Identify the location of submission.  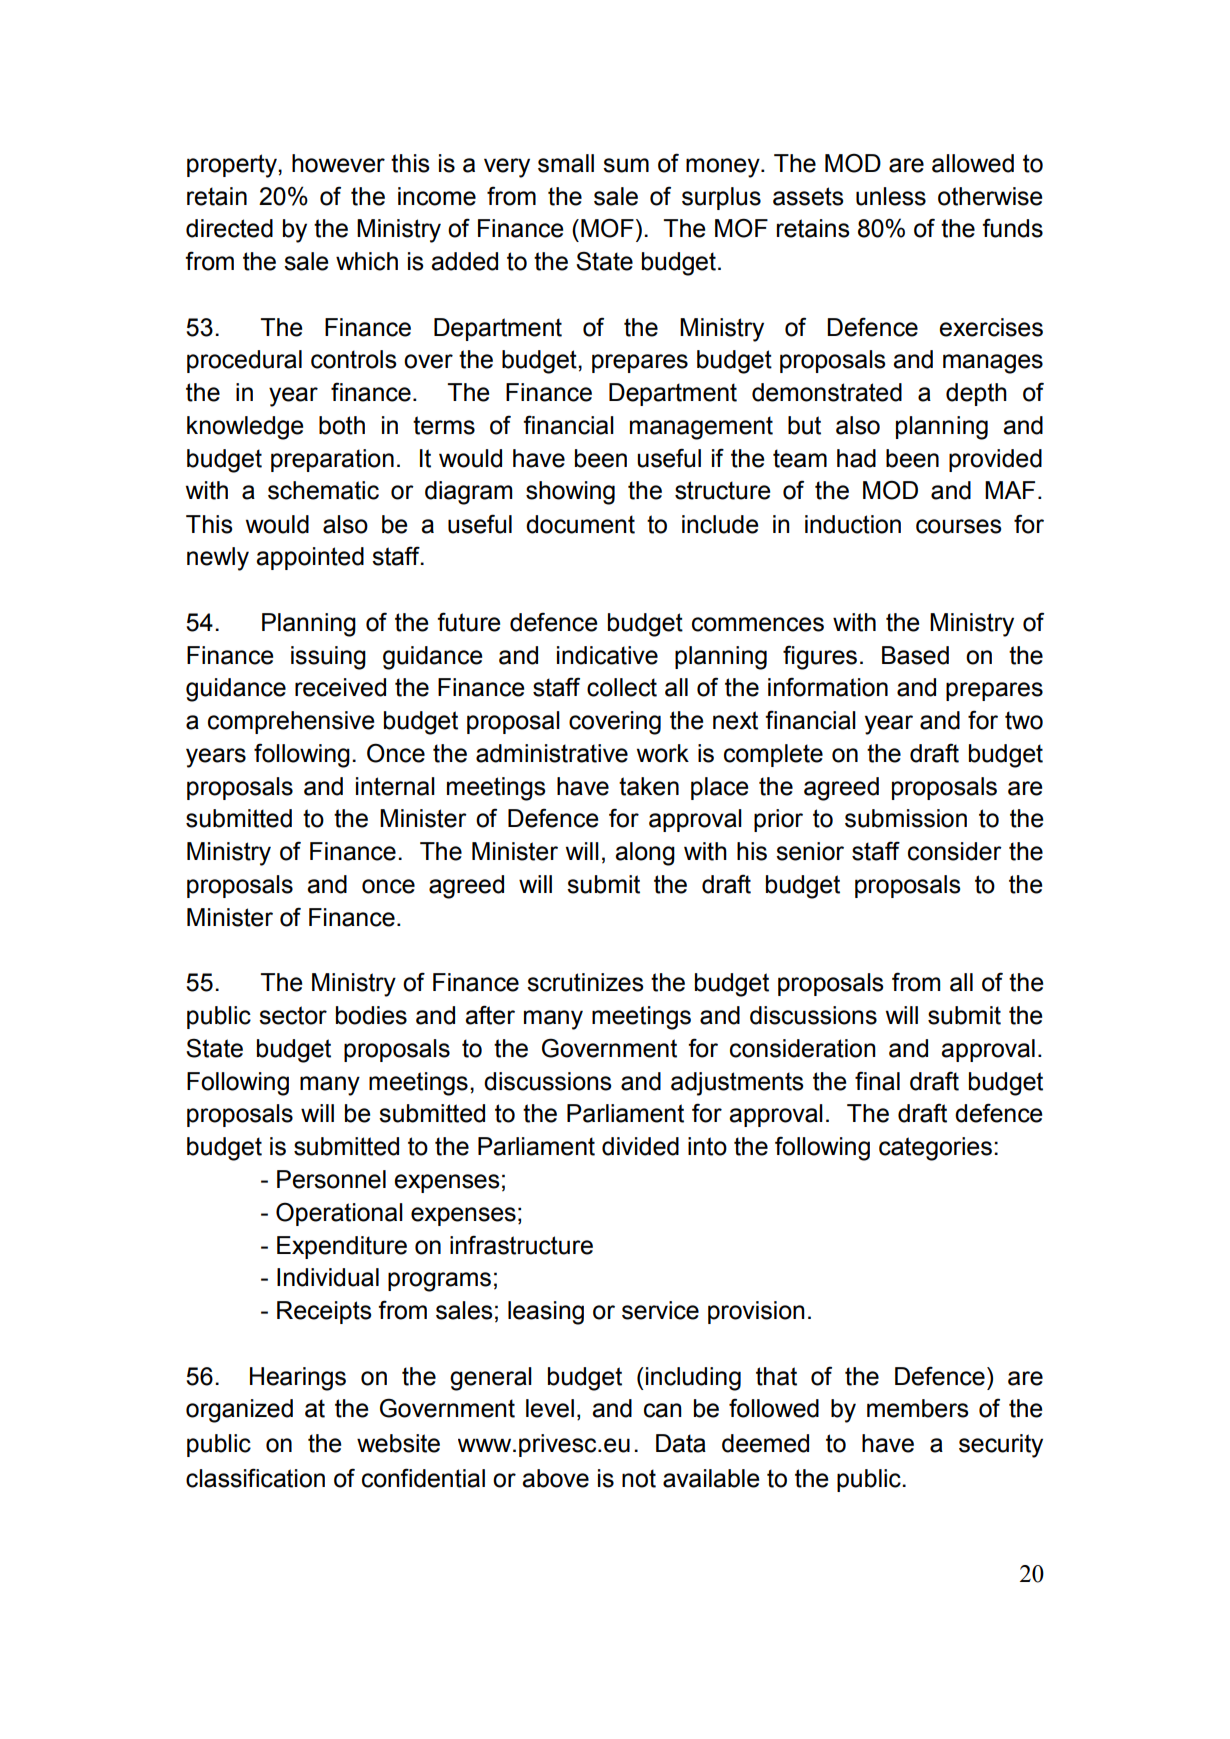
(906, 818).
